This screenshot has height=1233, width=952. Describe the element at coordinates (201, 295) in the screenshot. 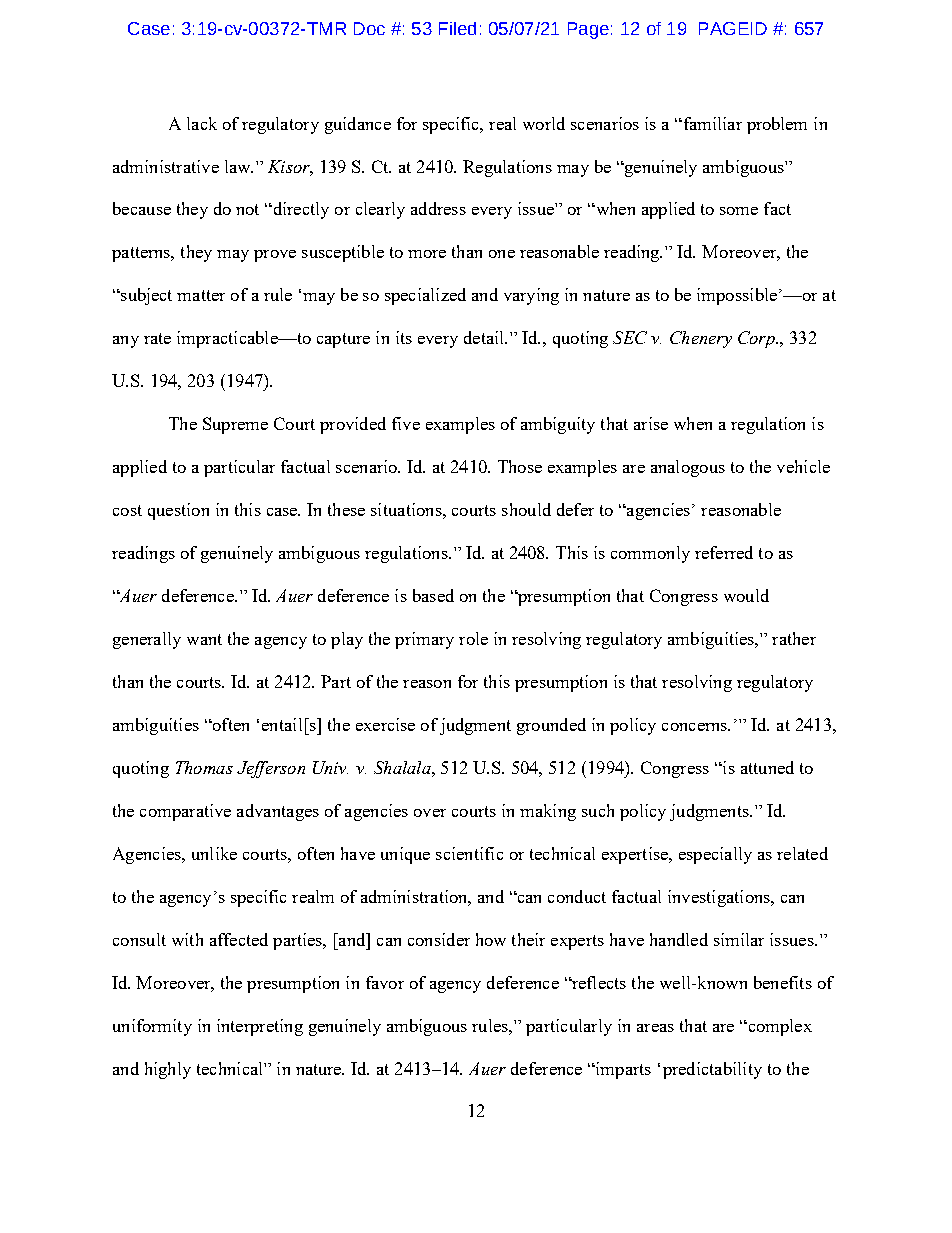

I see `matter` at that location.
